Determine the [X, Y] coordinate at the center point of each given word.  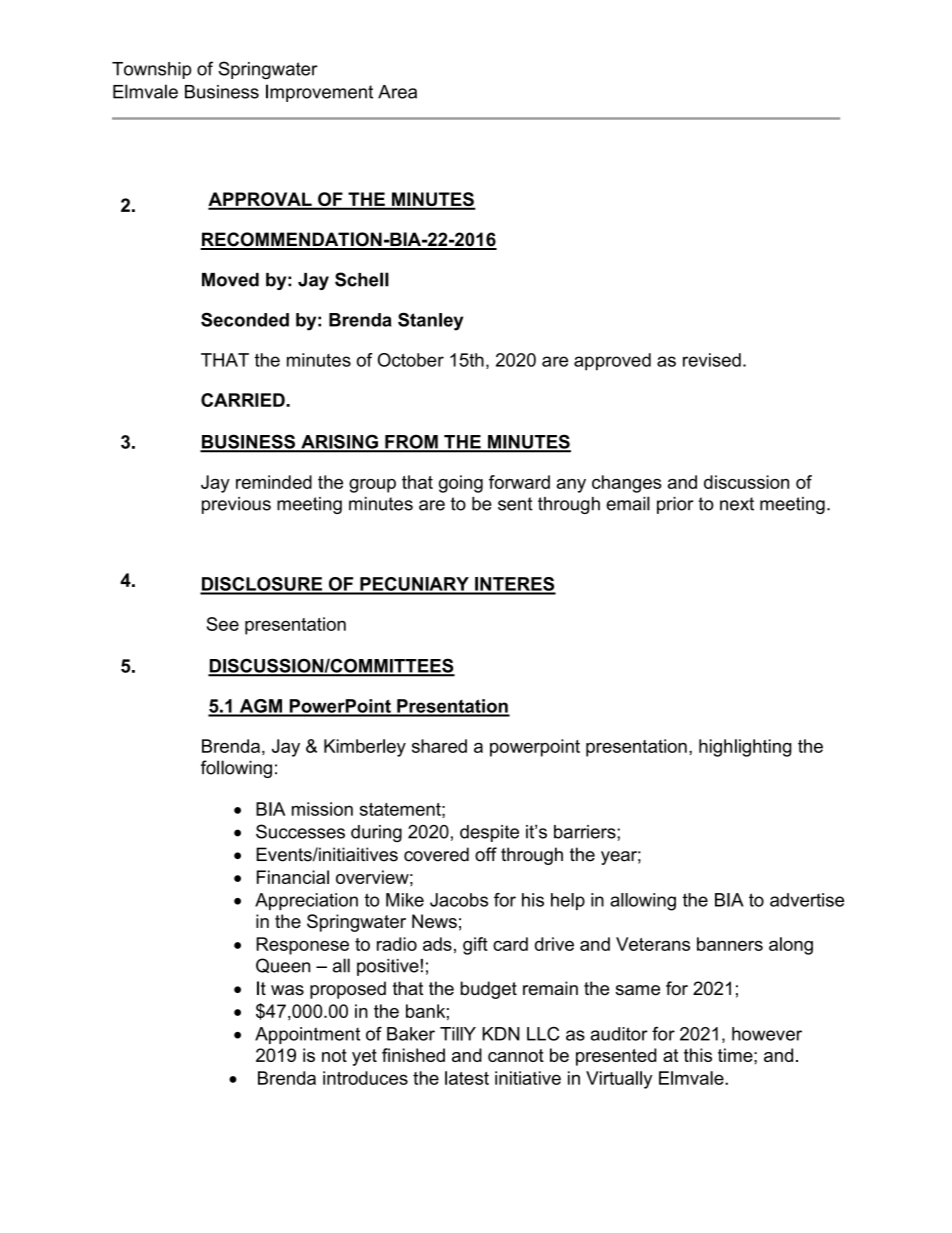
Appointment [307, 1035]
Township [151, 70]
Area [397, 92]
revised [712, 360]
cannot [516, 1055]
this [698, 1055]
